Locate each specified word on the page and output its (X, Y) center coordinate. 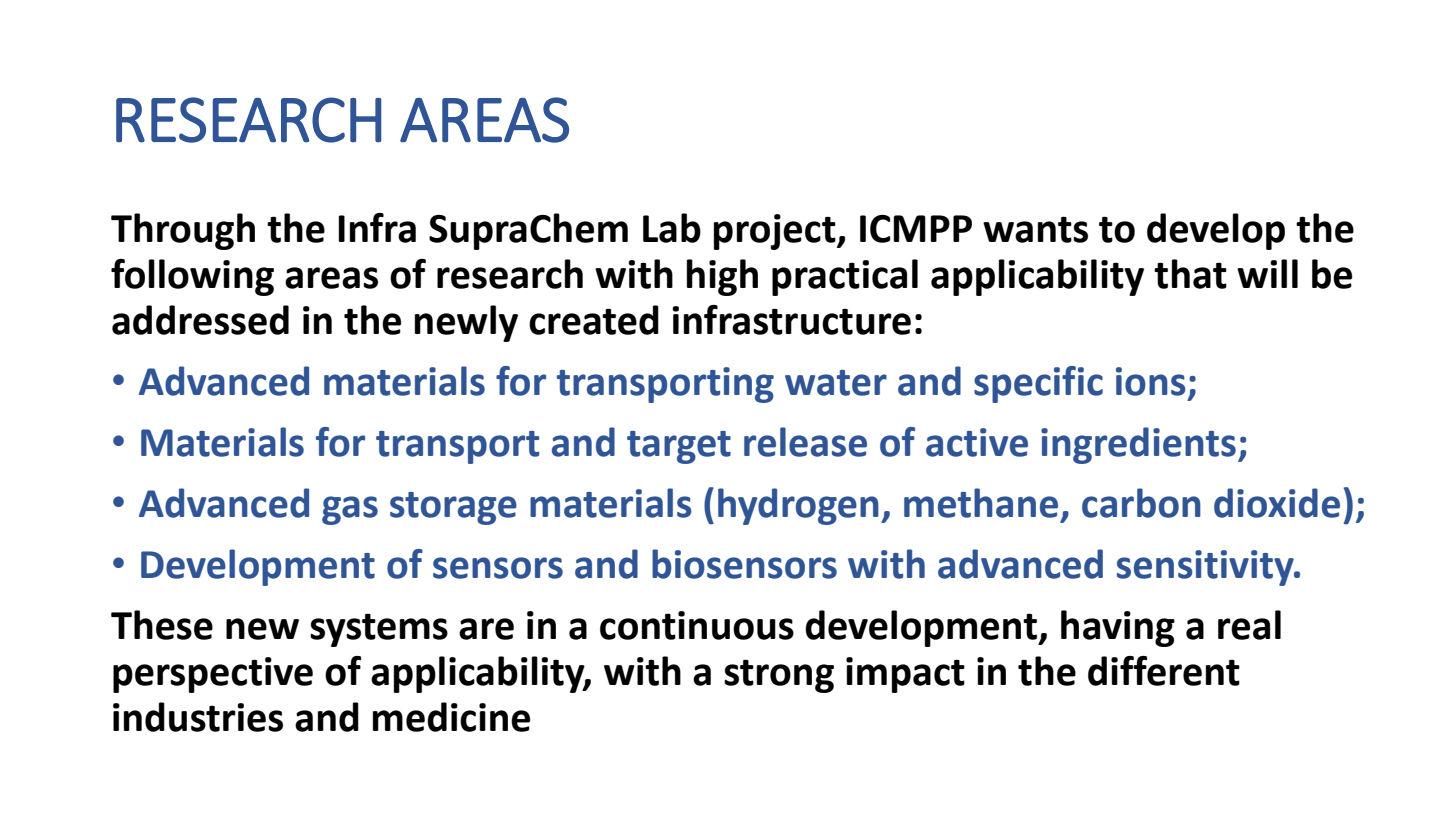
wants (1035, 230)
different (1164, 671)
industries (198, 717)
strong (779, 676)
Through (183, 231)
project (776, 232)
